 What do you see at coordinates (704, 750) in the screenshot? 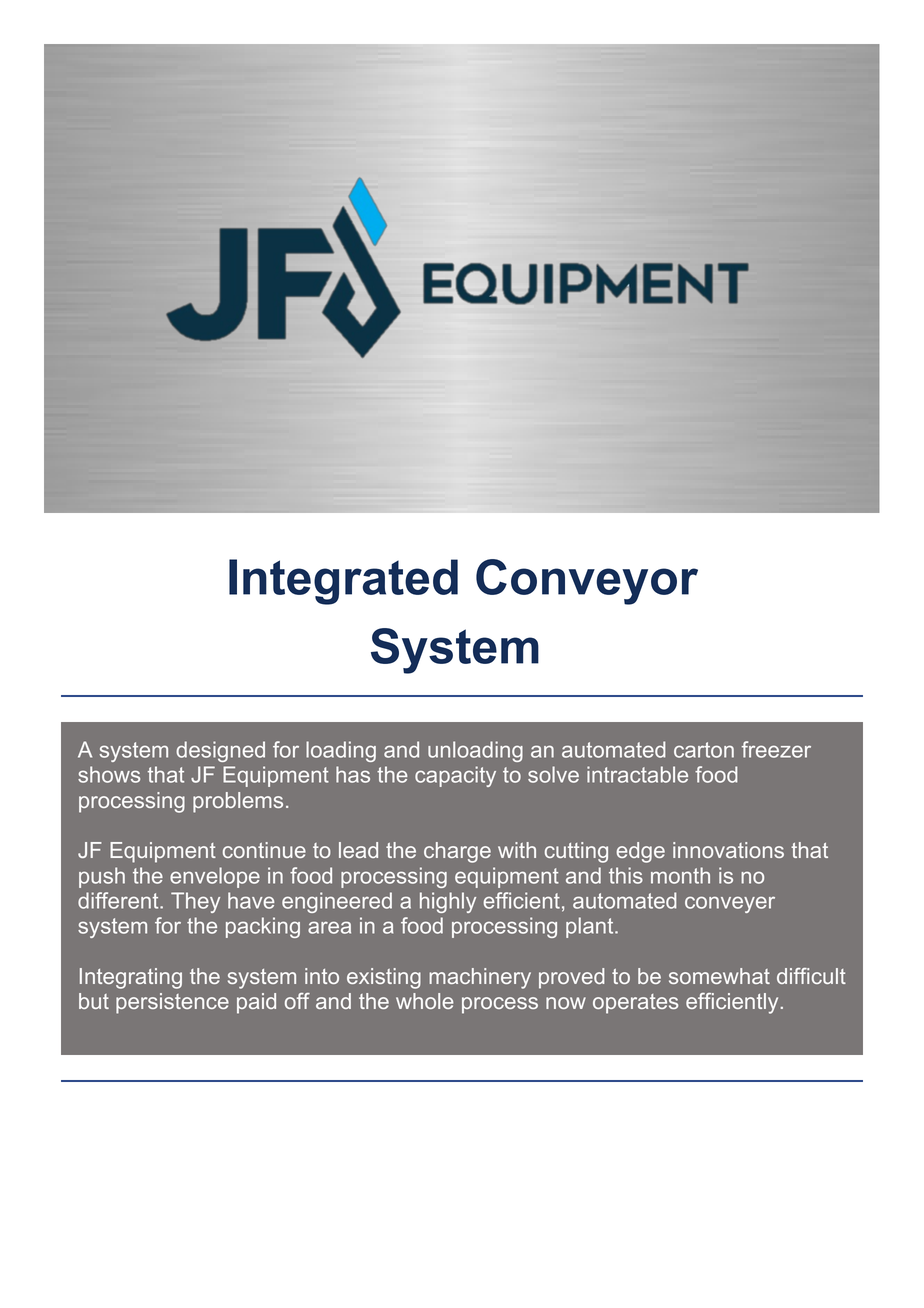
I see `carton` at bounding box center [704, 750].
